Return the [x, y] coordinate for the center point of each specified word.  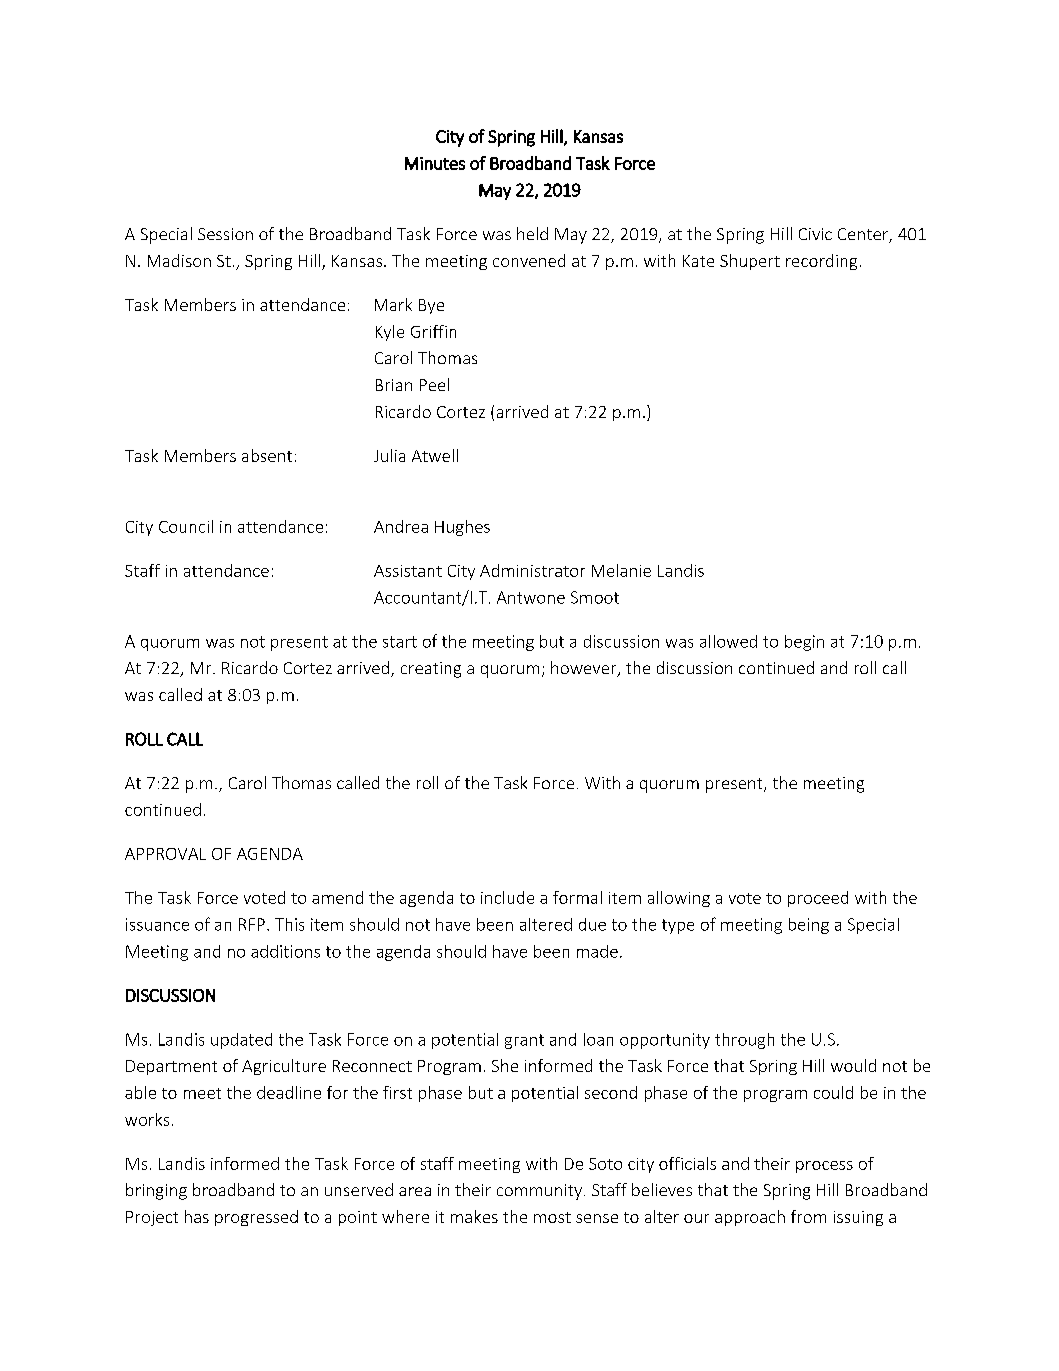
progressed [256, 1218]
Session [225, 234]
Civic [815, 234]
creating [431, 670]
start [400, 642]
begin [804, 643]
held [532, 233]
